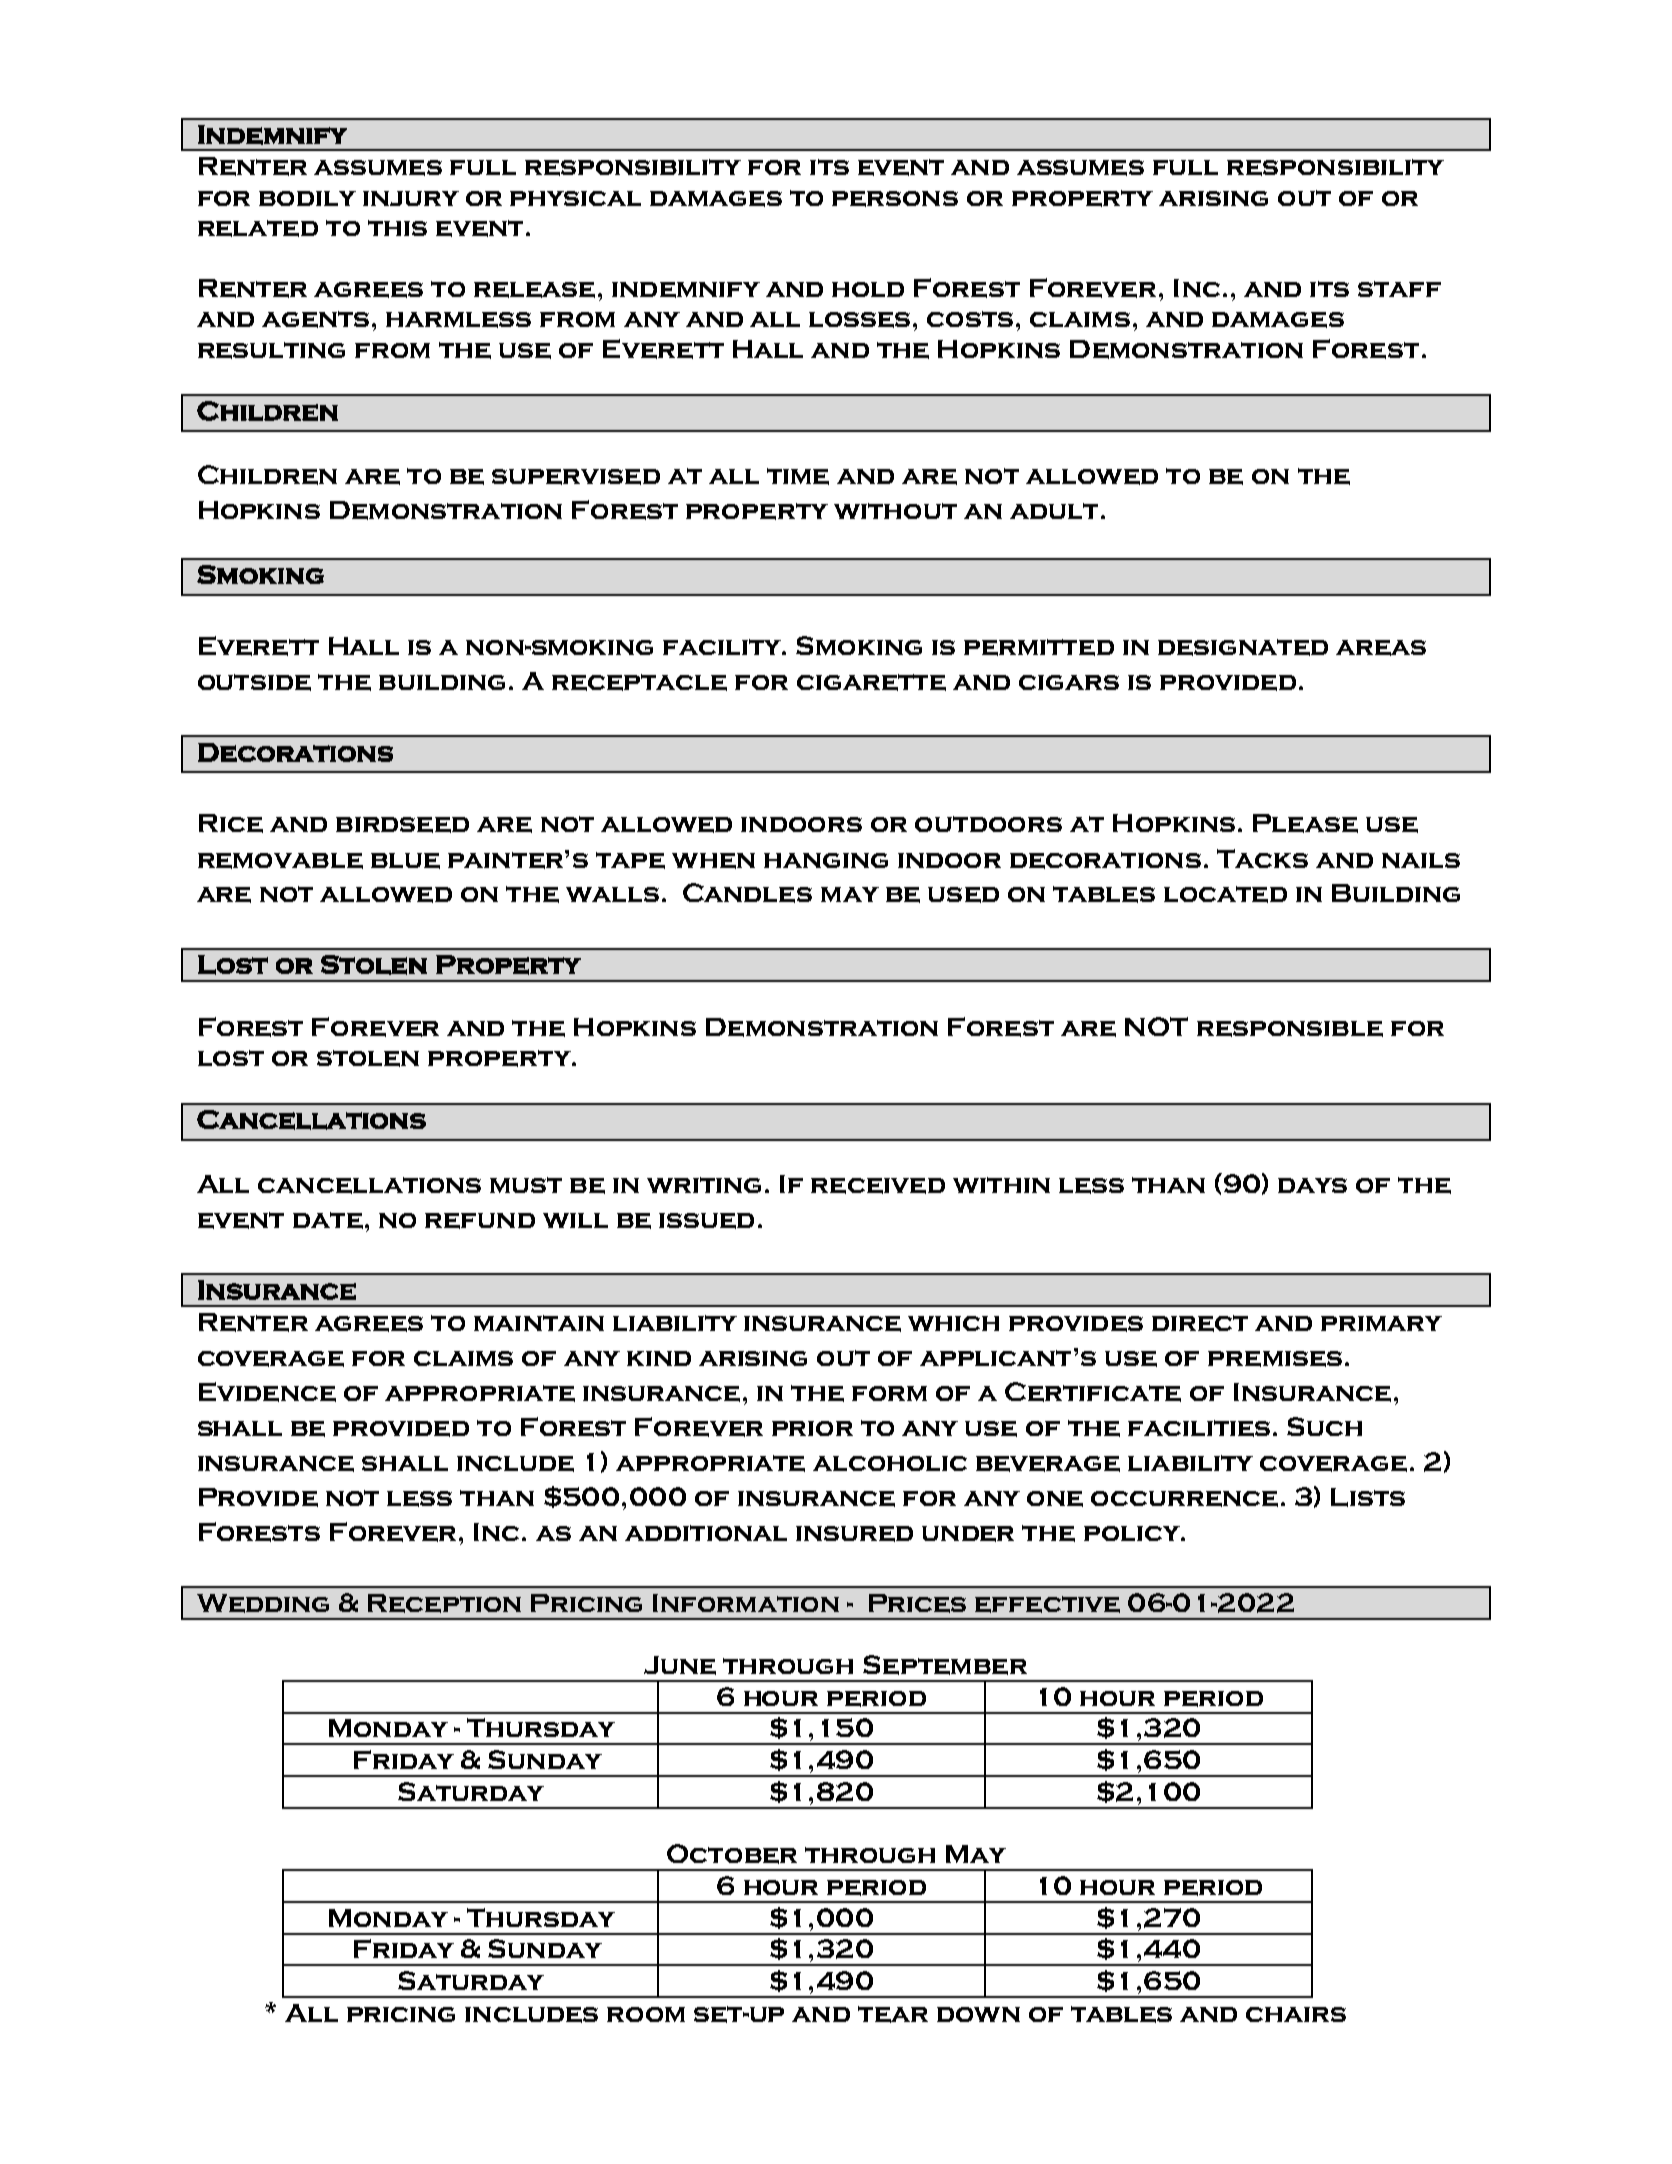 Image resolution: width=1672 pixels, height=2164 pixels. What do you see at coordinates (397, 228) in the screenshot?
I see `this` at bounding box center [397, 228].
